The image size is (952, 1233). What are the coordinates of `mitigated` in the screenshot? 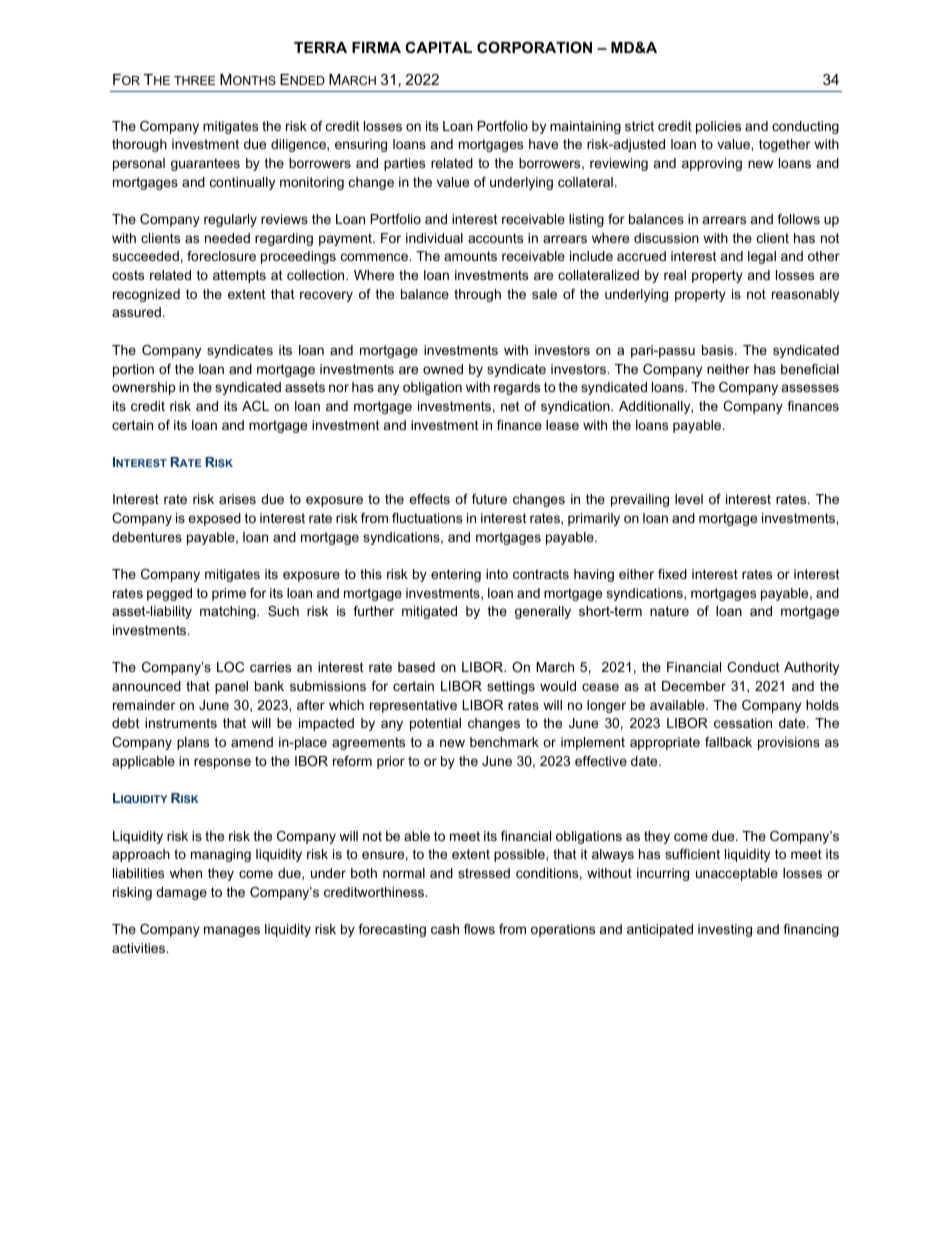 It's located at (429, 612).
